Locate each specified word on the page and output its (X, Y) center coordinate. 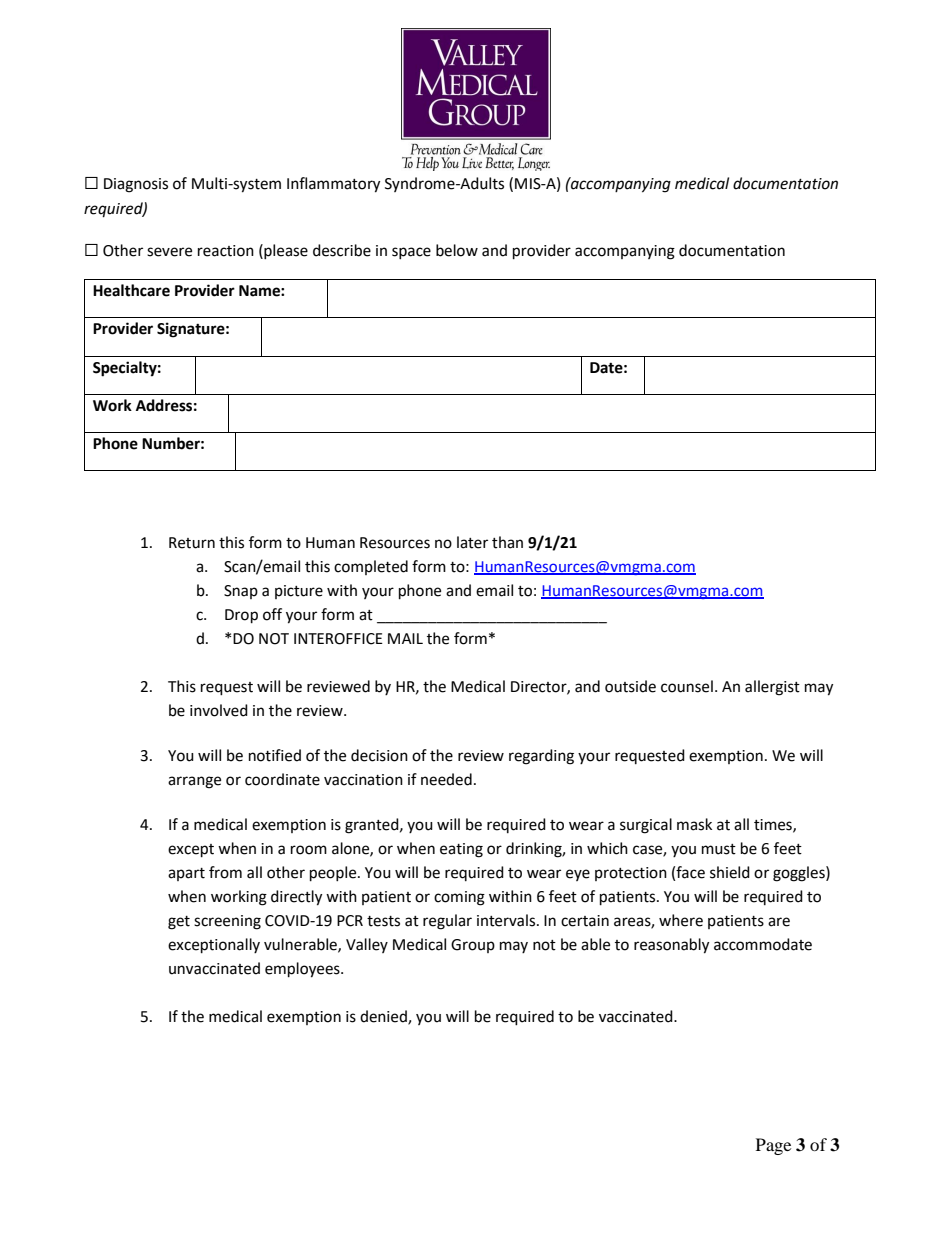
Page (773, 1146)
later (472, 542)
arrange (194, 782)
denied (384, 1017)
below (457, 250)
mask (694, 824)
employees (303, 970)
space (411, 253)
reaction (226, 251)
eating (461, 850)
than (507, 542)
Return (192, 543)
